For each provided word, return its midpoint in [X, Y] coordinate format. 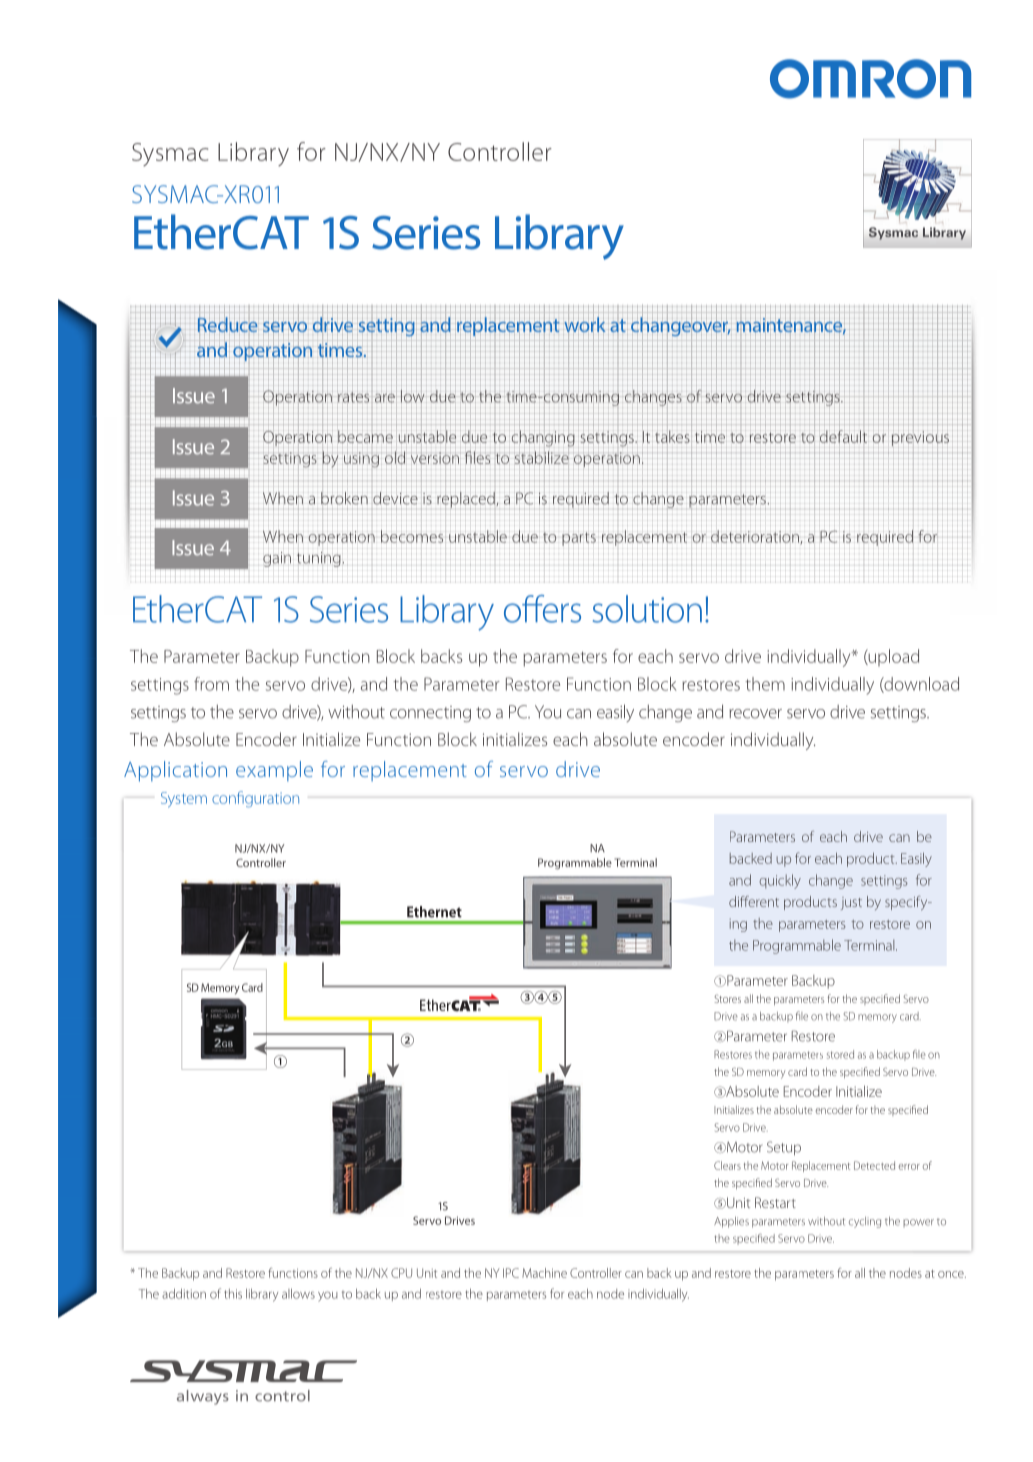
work [584, 325]
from [211, 684]
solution [647, 609]
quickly [780, 881]
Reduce [228, 326]
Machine [544, 1273]
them [765, 684]
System [184, 800]
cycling [865, 1222]
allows [298, 1294]
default [843, 436]
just [851, 903]
